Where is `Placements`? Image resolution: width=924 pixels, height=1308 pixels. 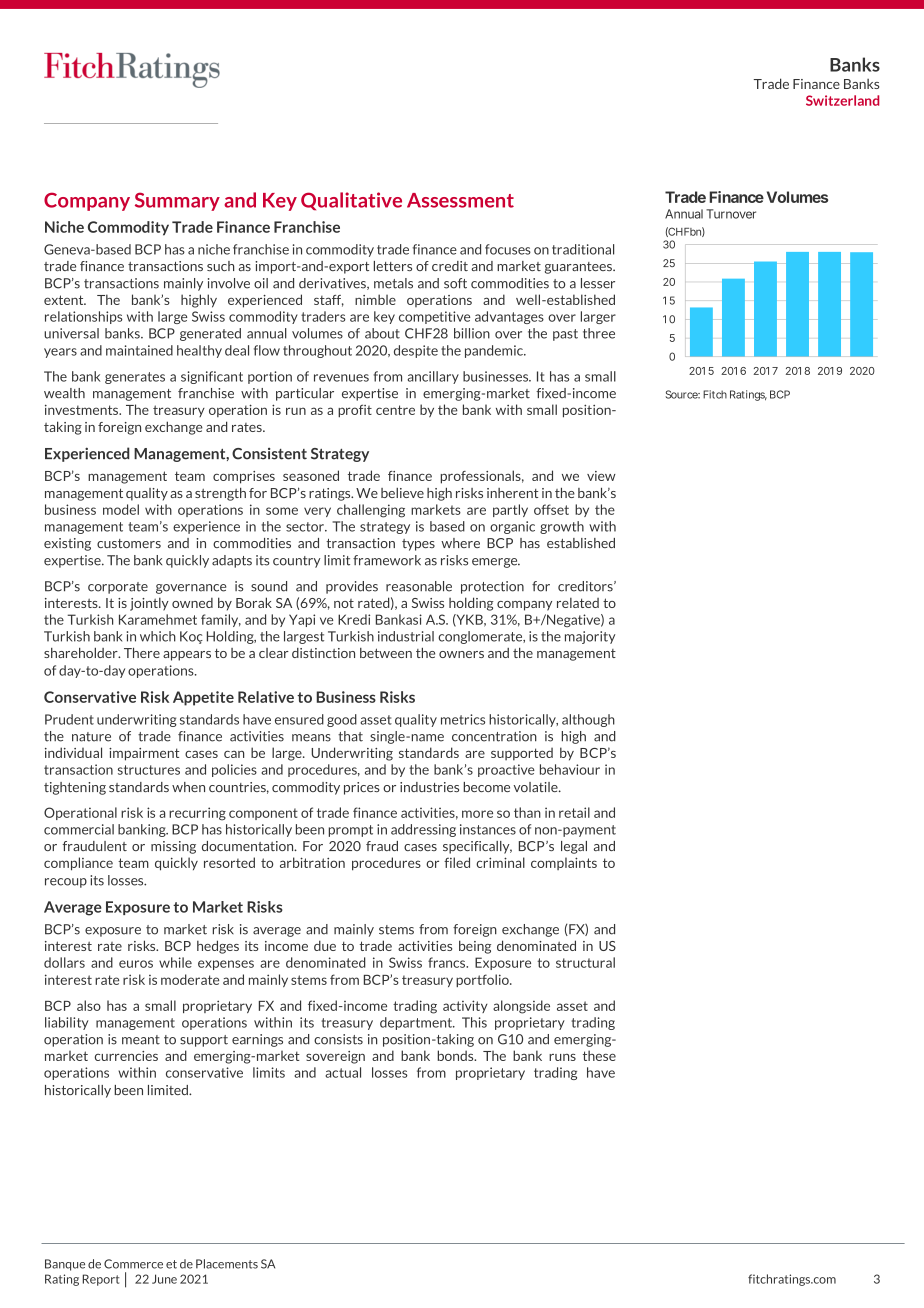 Placements is located at coordinates (227, 1264).
